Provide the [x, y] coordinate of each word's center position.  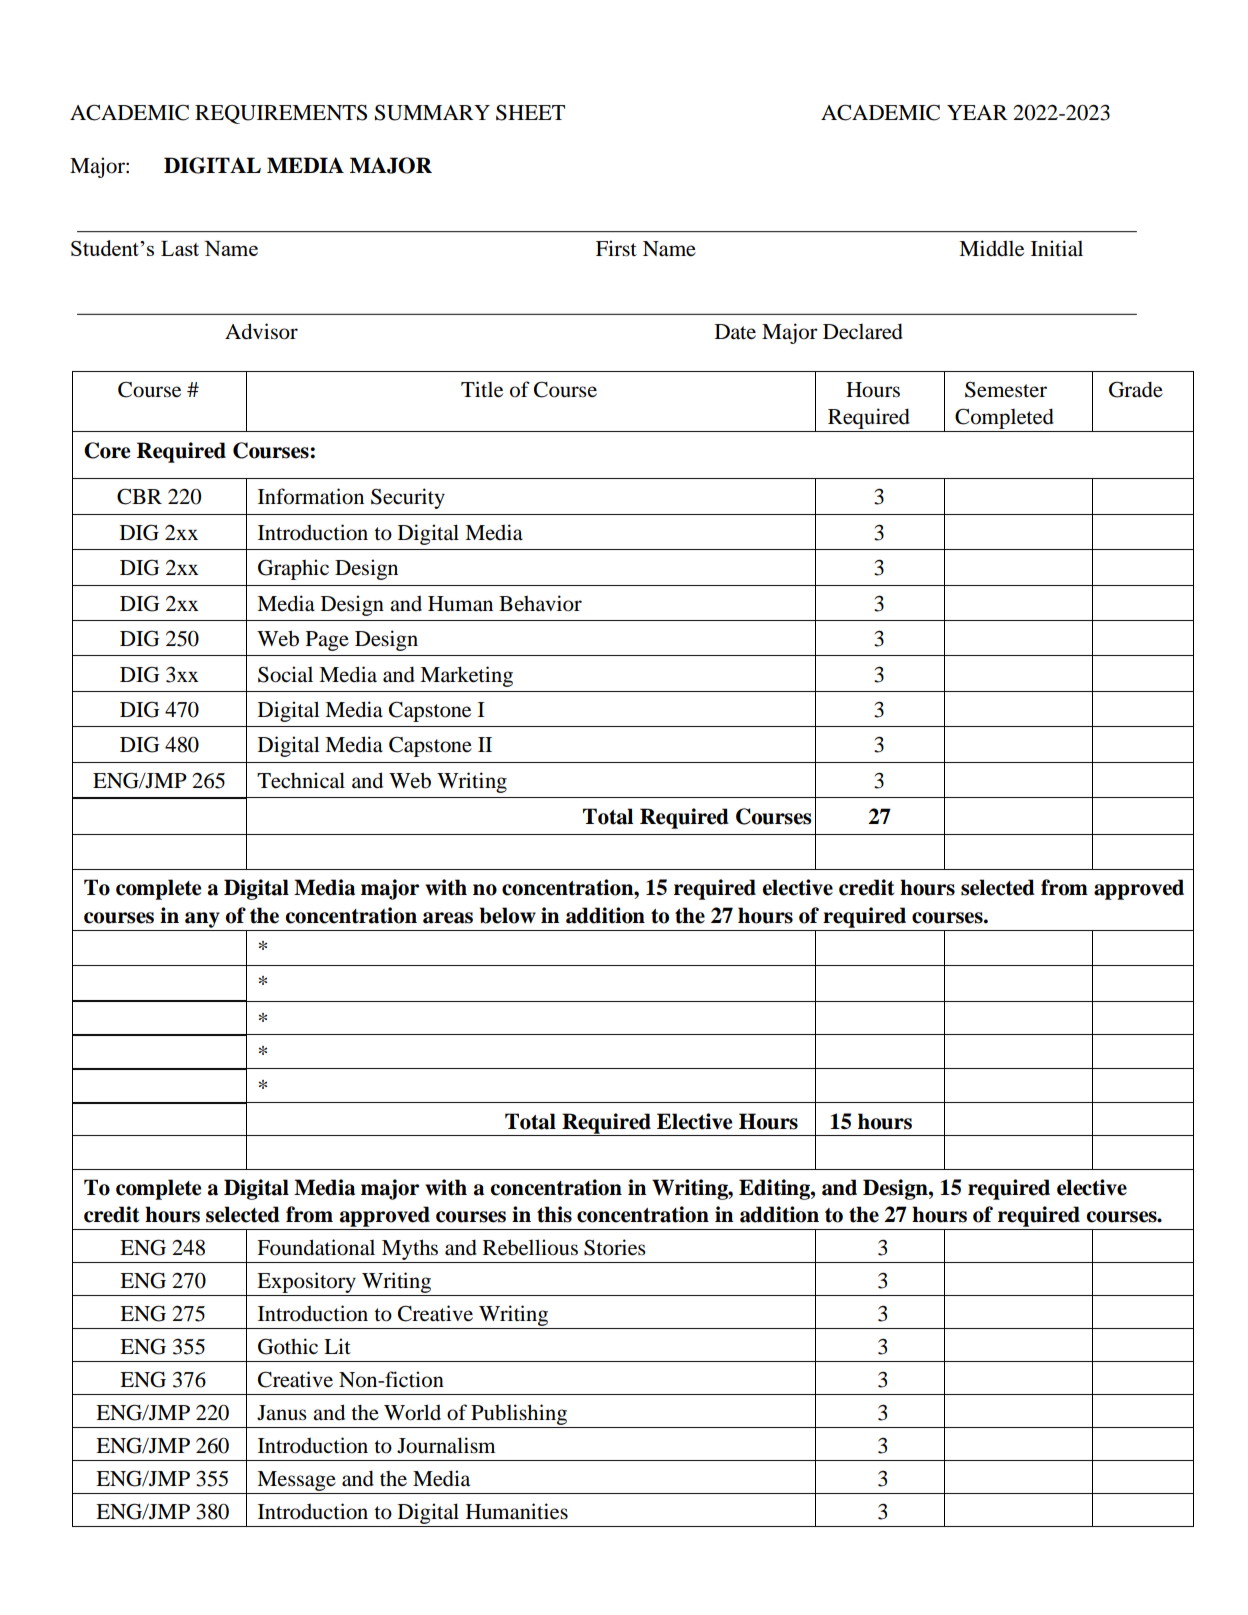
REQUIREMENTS [281, 114]
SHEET [530, 113]
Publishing [519, 1416]
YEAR [977, 112]
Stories [615, 1247]
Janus [282, 1413]
